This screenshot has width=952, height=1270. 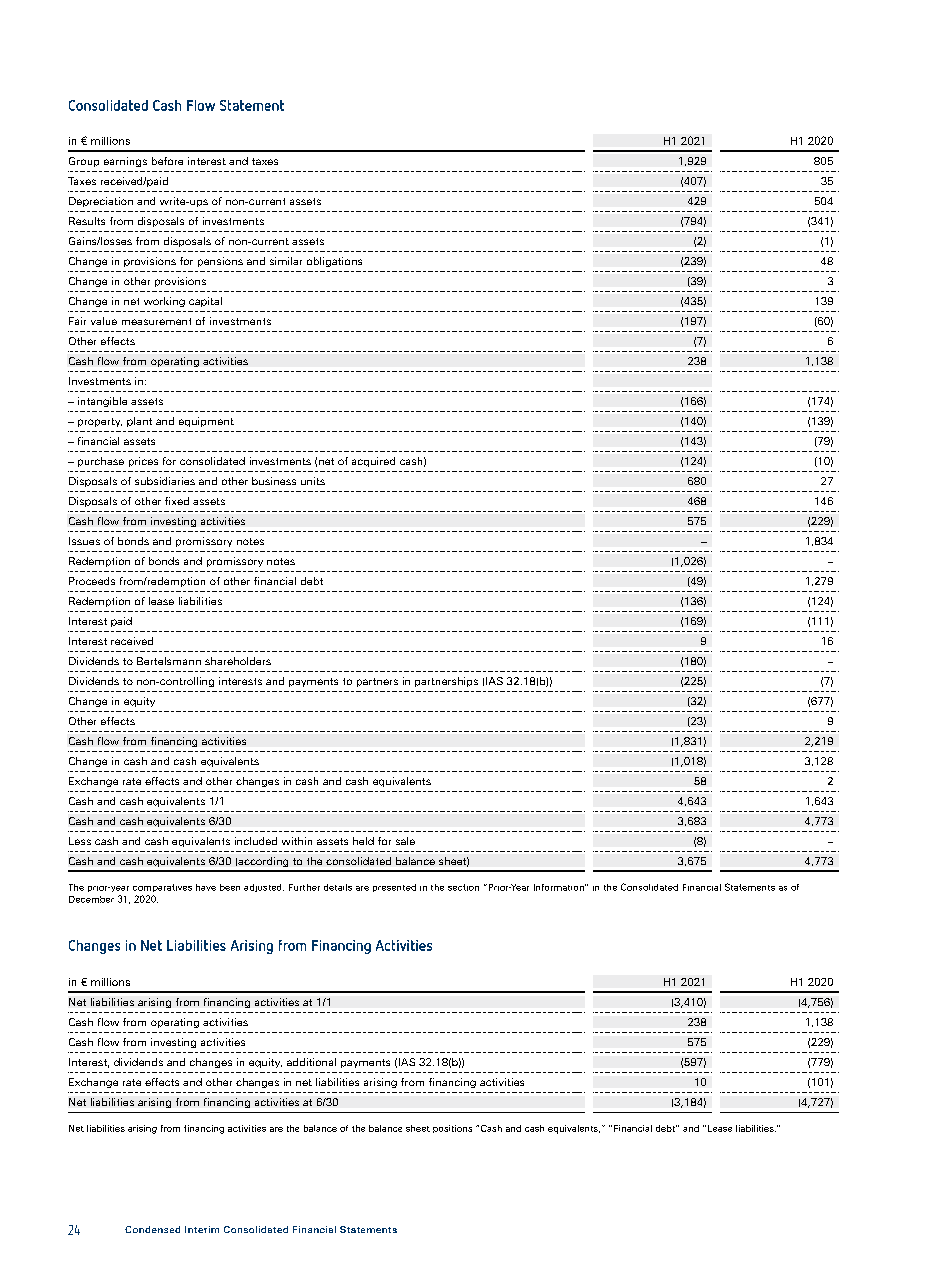 I want to click on earnings, so click(x=125, y=162).
